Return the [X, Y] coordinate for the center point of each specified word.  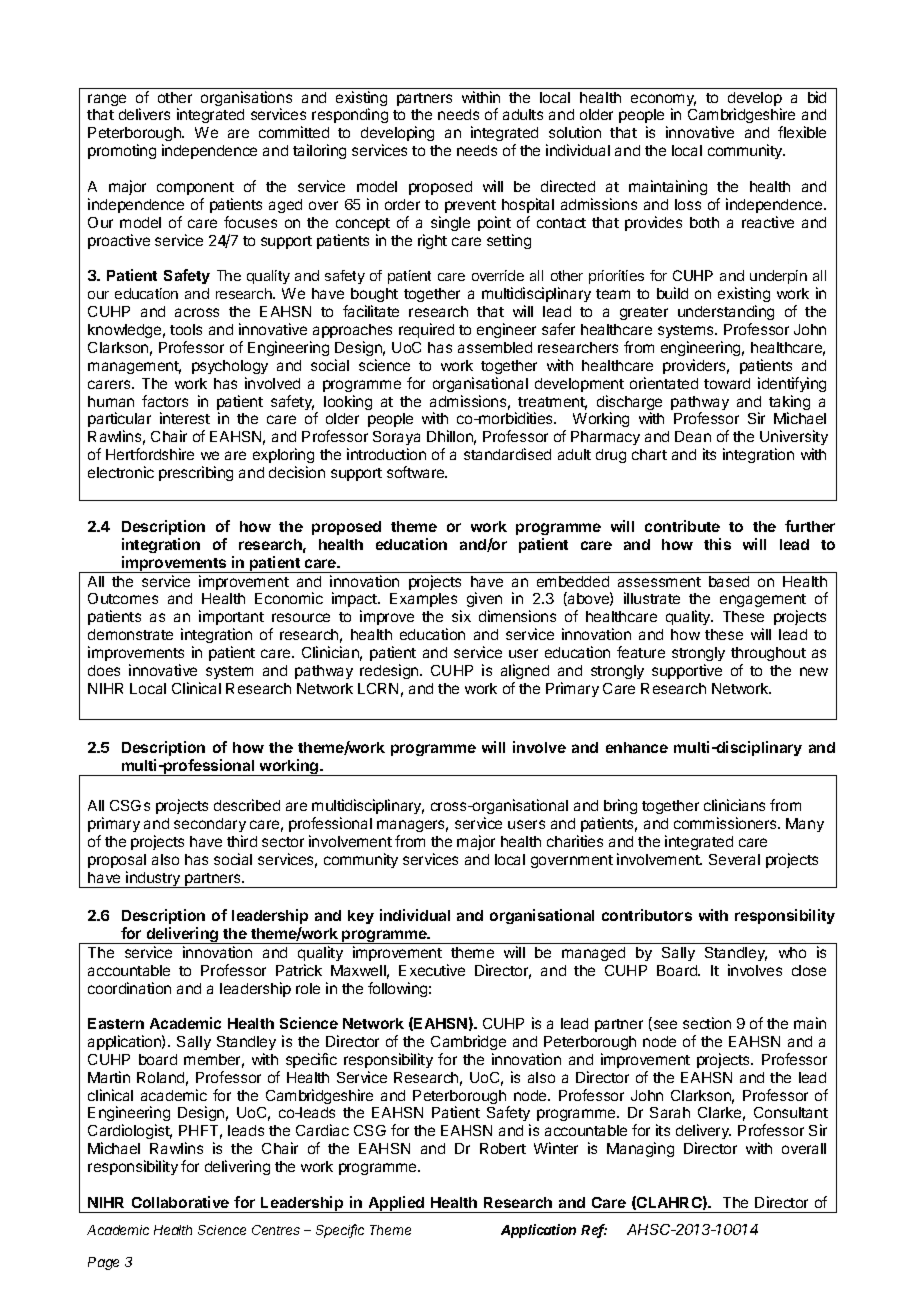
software [417, 472]
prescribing [196, 473]
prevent [470, 206]
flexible [802, 132]
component [195, 188]
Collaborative [180, 1202]
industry [153, 879]
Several [734, 859]
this [717, 544]
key [361, 917]
